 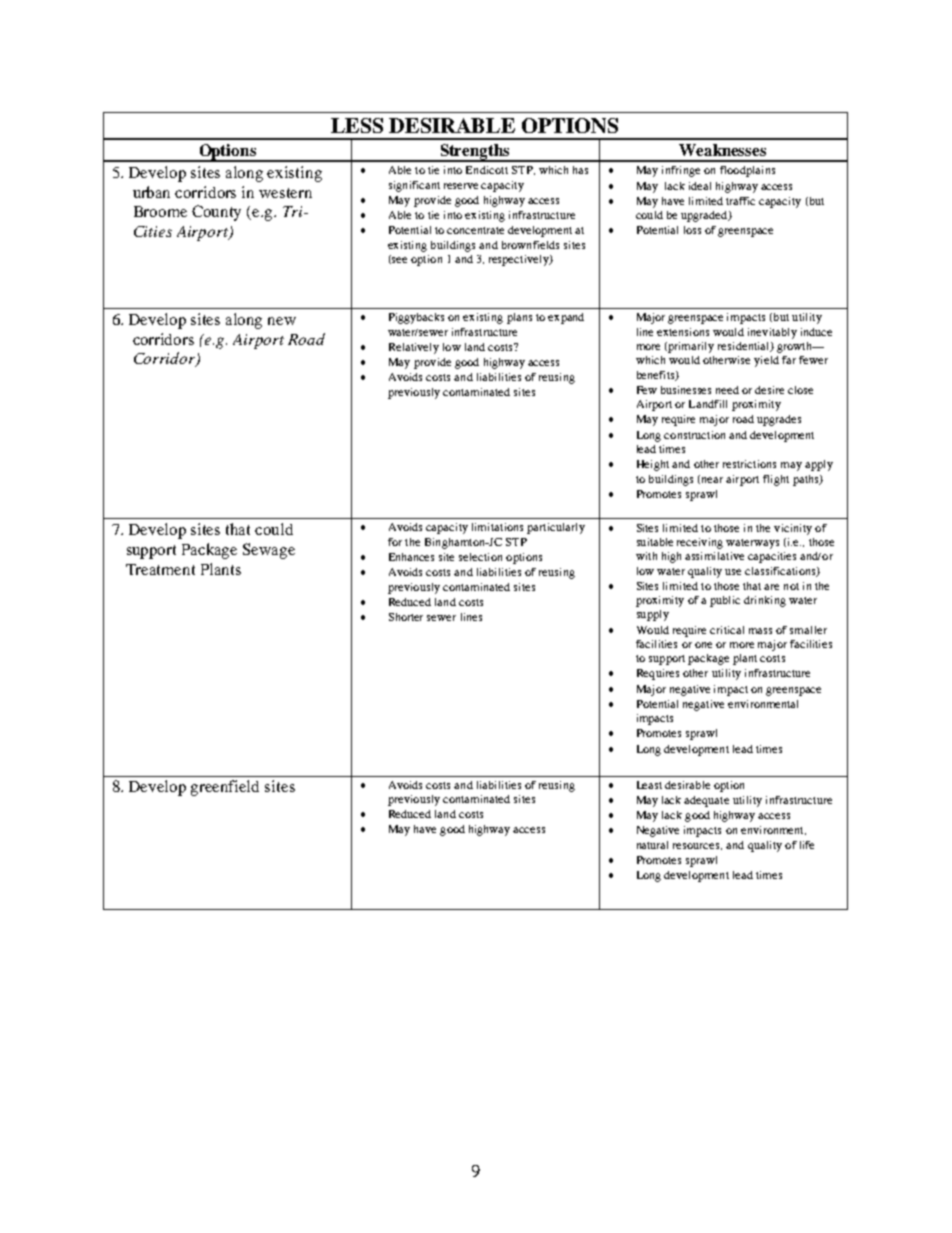 What do you see at coordinates (285, 193) in the screenshot?
I see `western` at bounding box center [285, 193].
